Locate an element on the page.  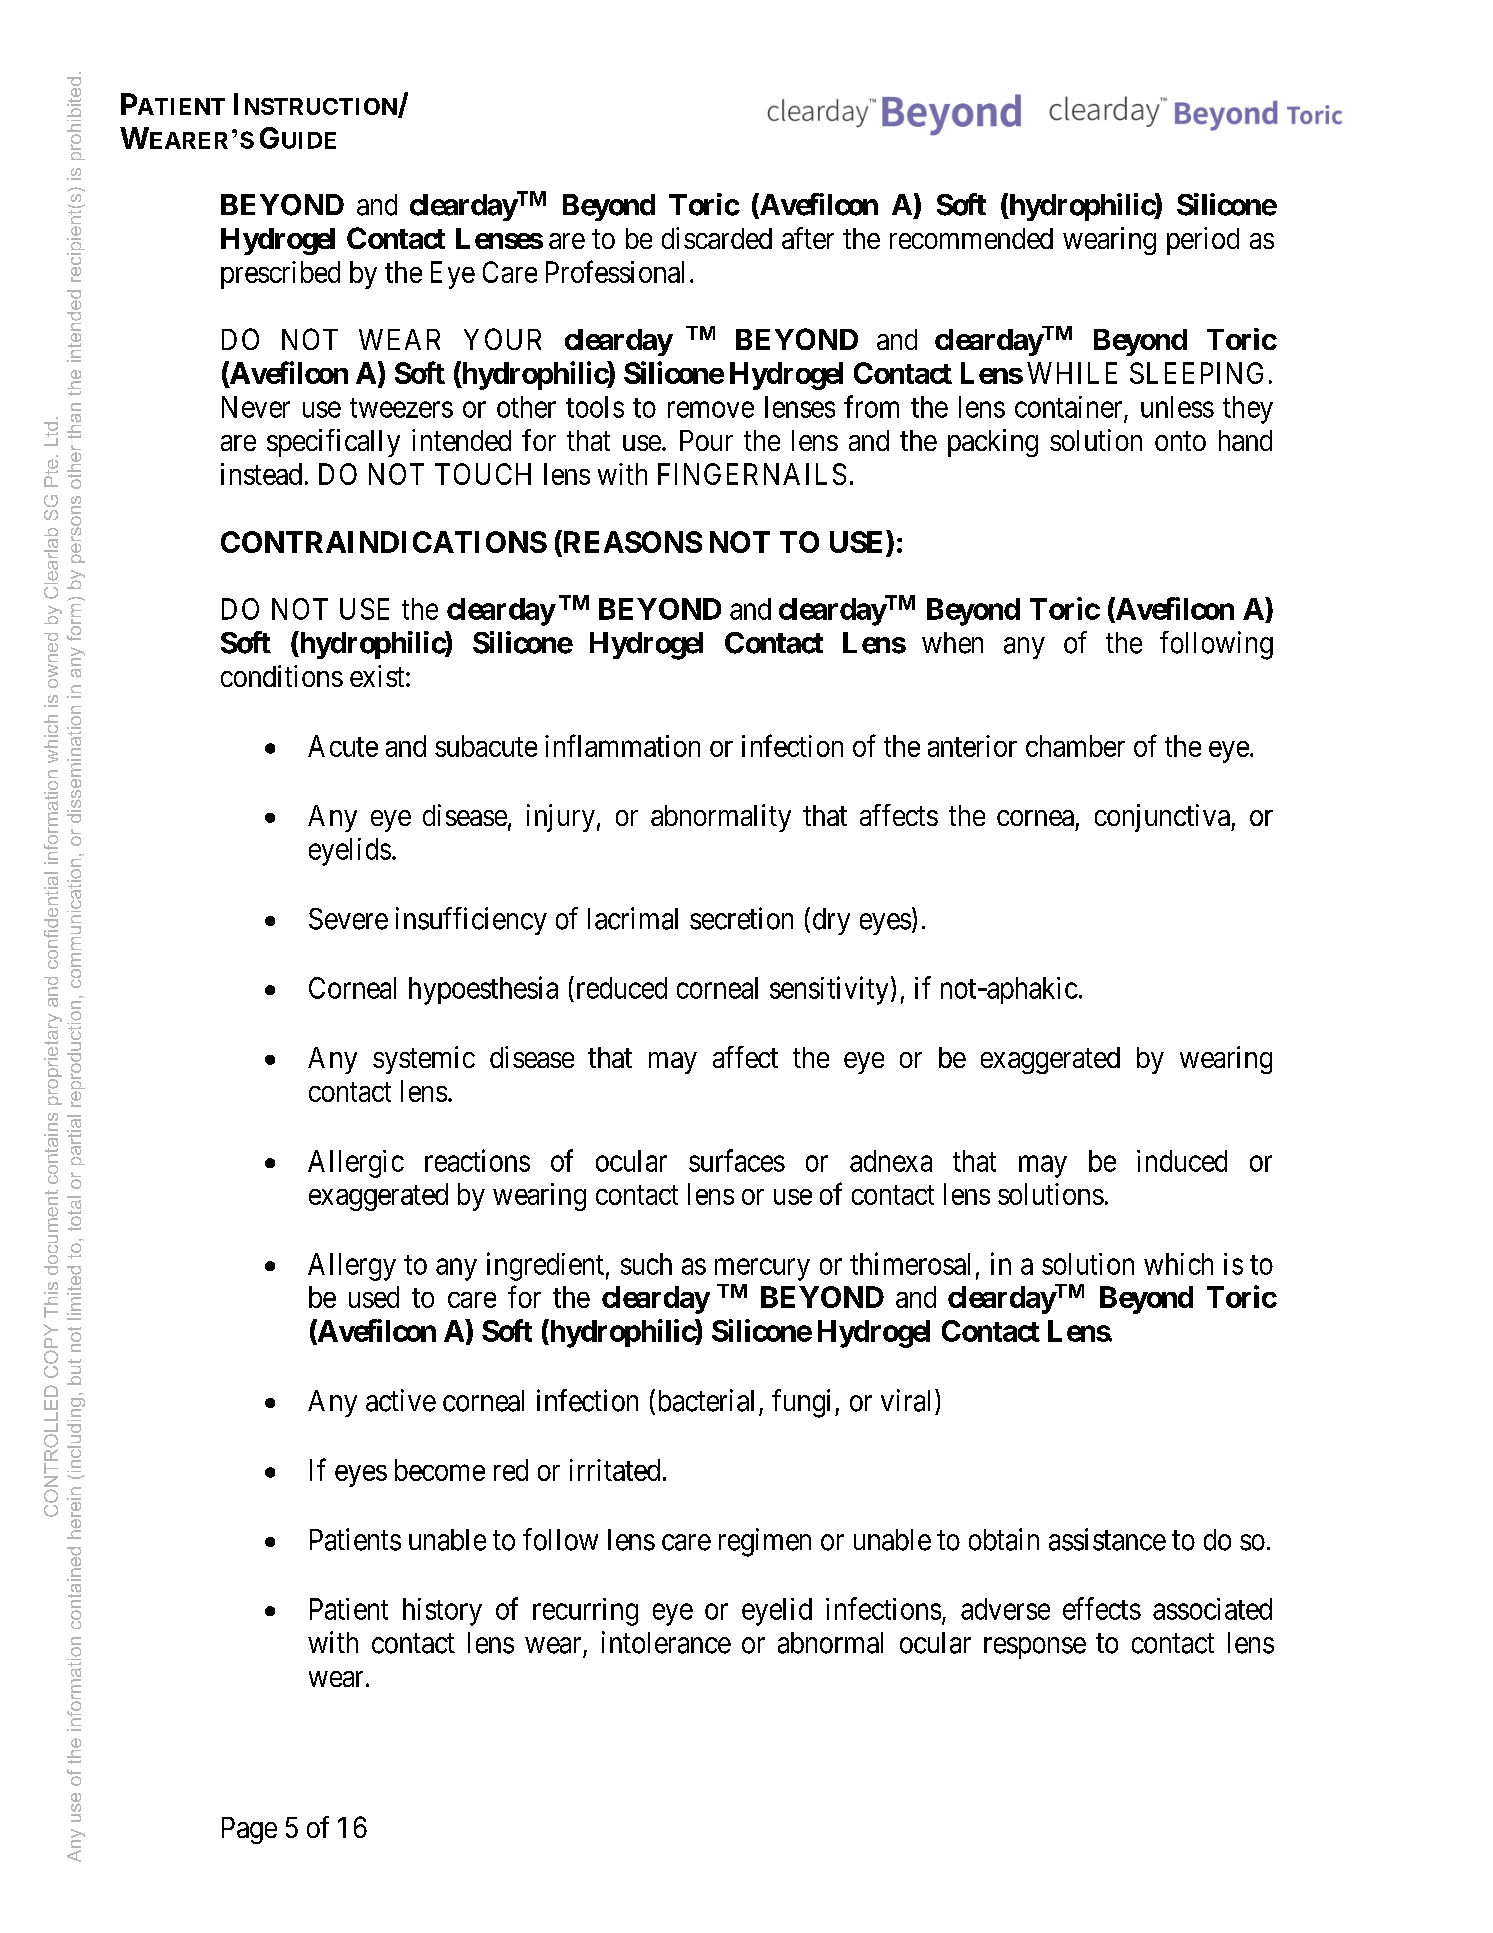
conditions is located at coordinates (282, 676).
